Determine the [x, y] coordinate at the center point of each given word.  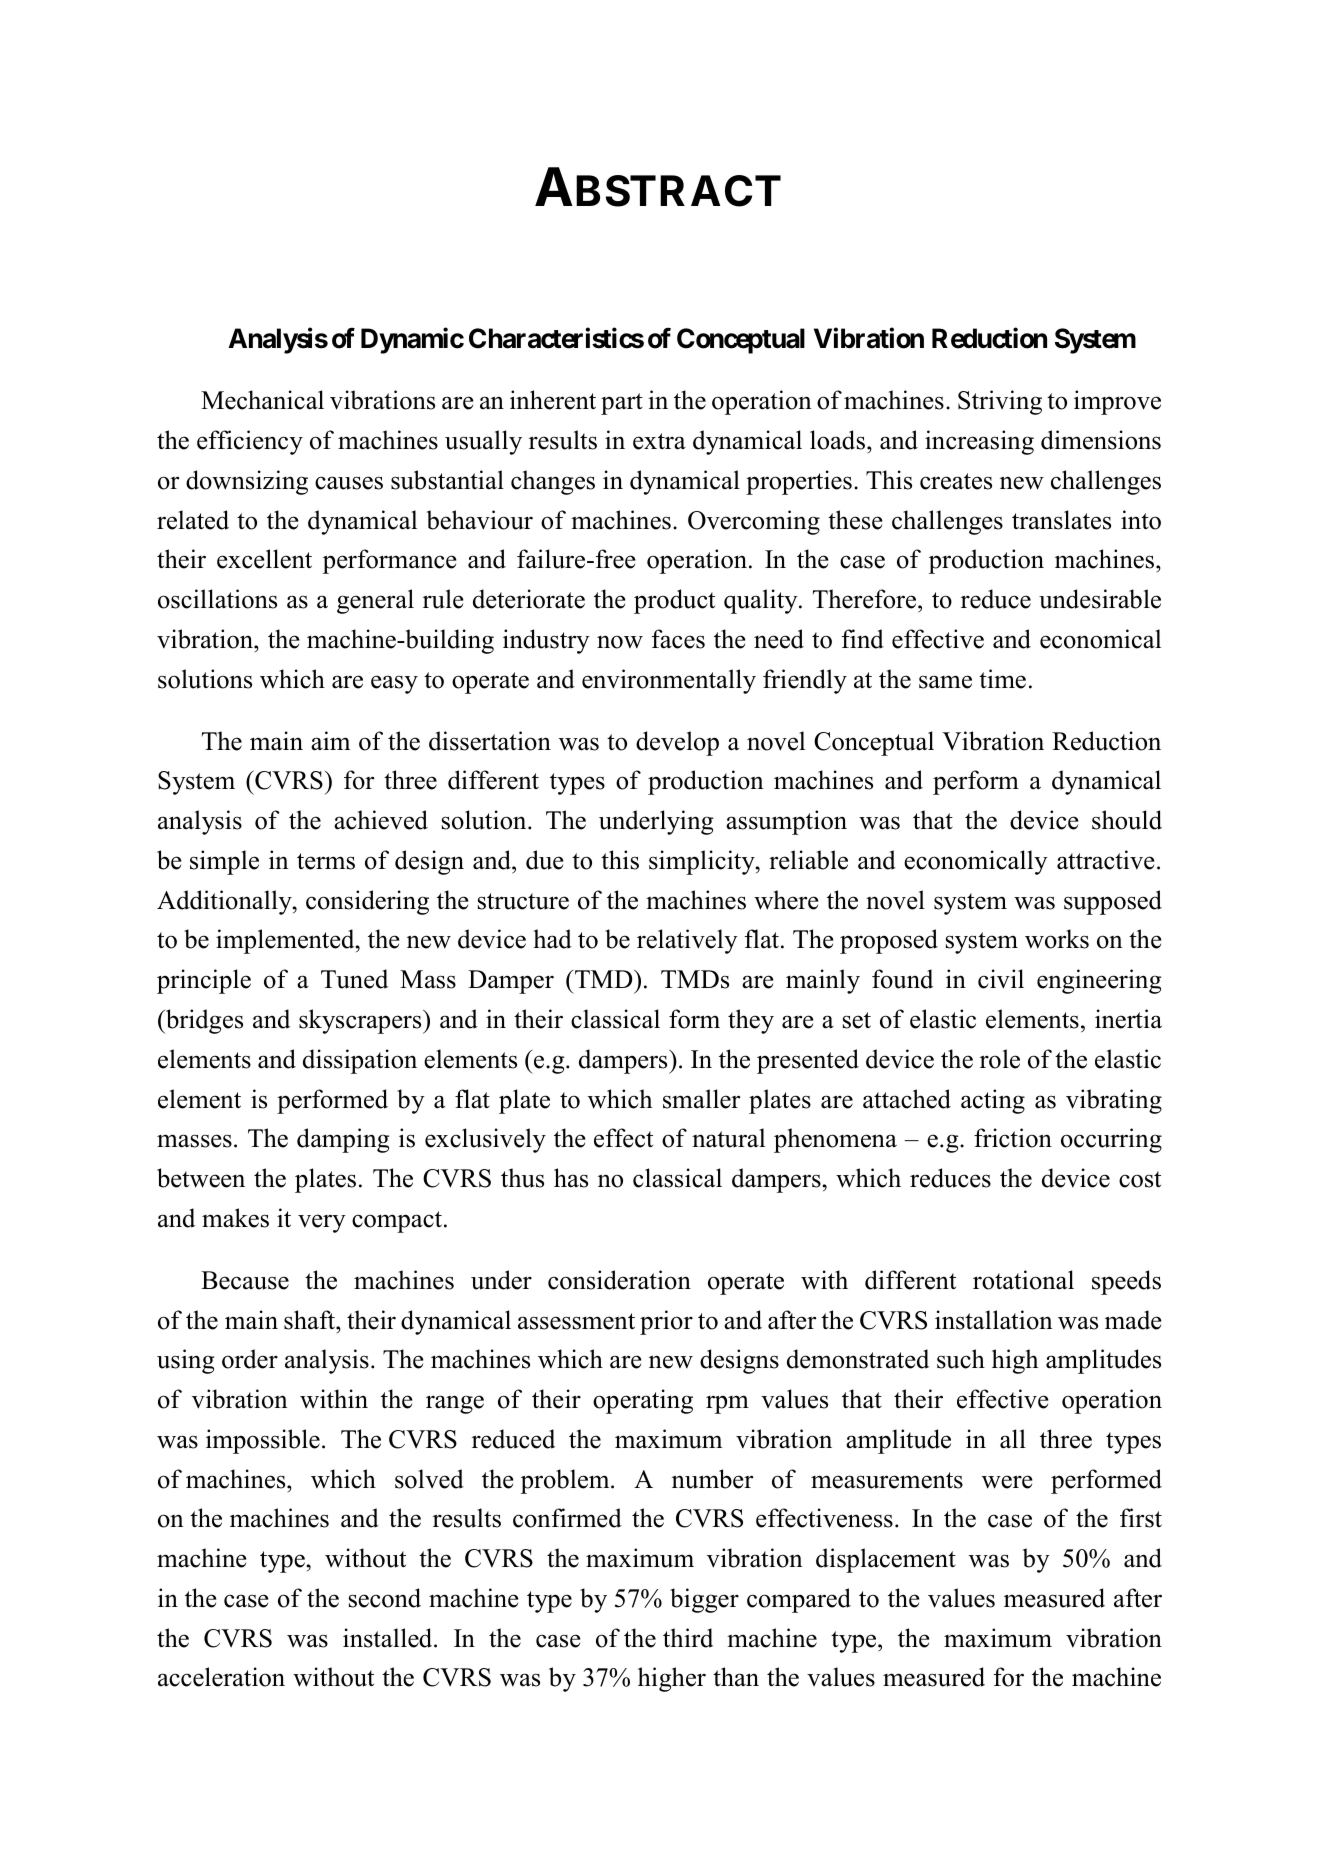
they [751, 1021]
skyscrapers [361, 1021]
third [688, 1638]
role [1000, 1059]
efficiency [250, 442]
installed [389, 1638]
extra [659, 441]
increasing [979, 442]
